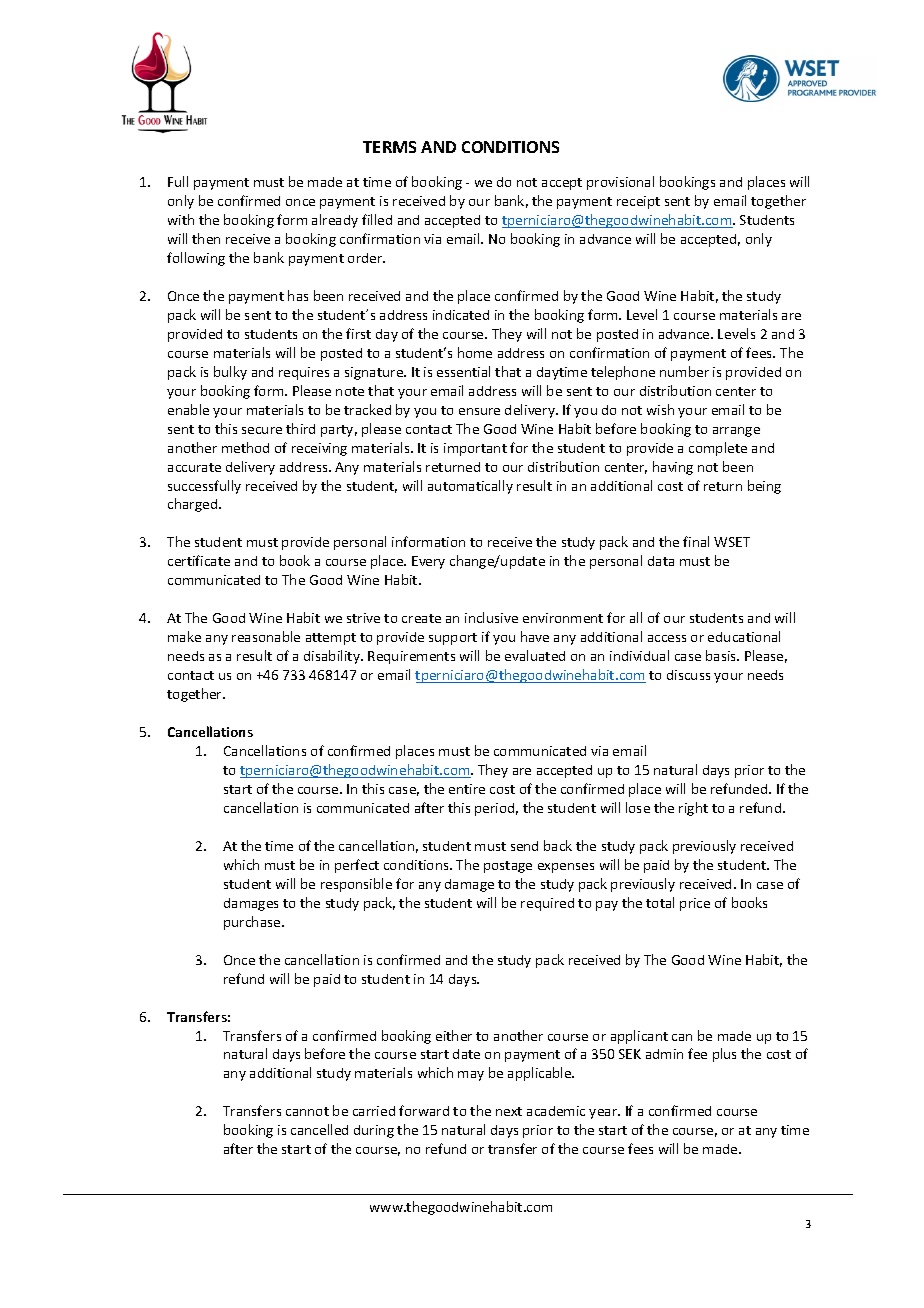  Describe the element at coordinates (307, 1111) in the screenshot. I see `cannot` at that location.
